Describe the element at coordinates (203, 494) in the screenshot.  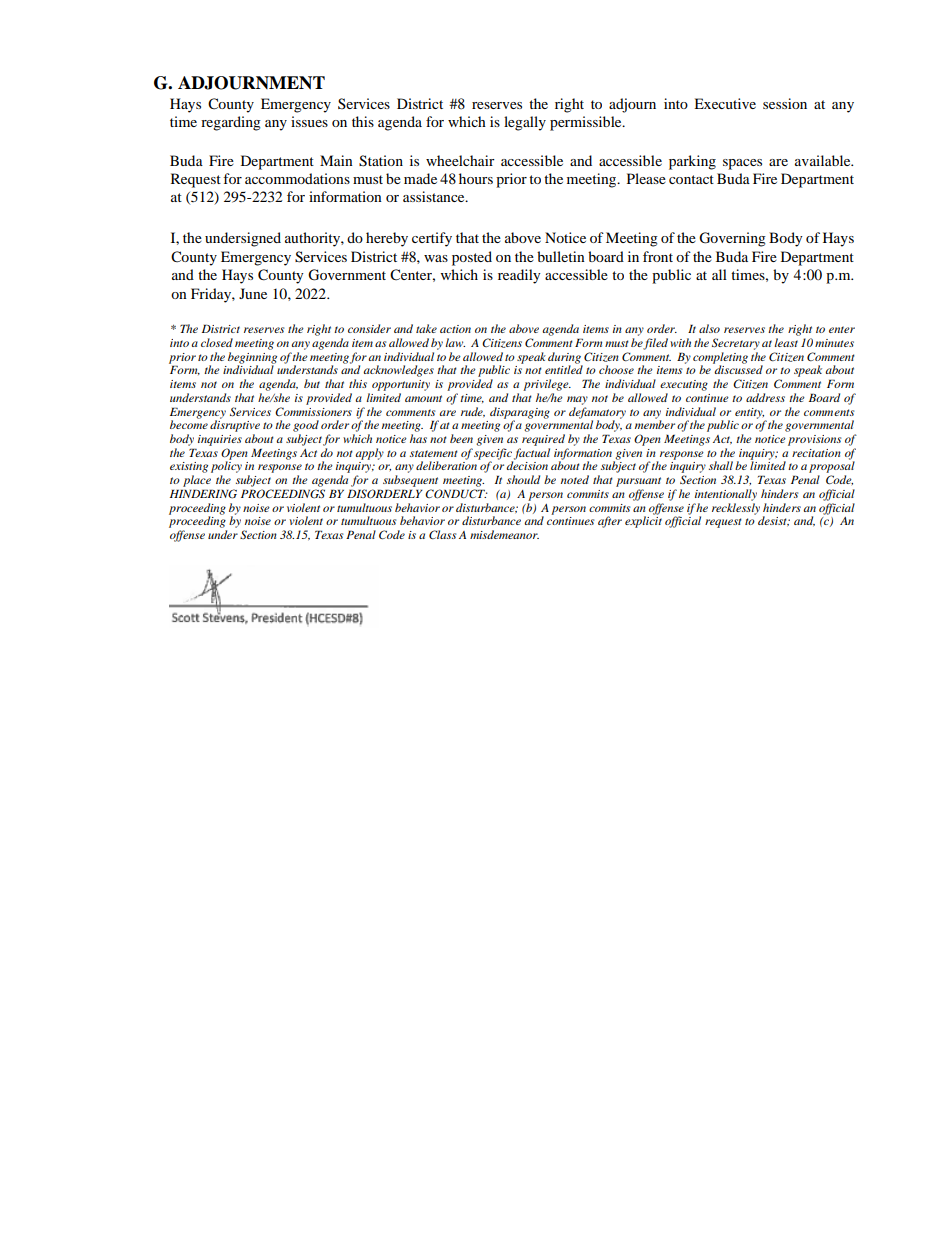
I see `HINDERING` at that location.
